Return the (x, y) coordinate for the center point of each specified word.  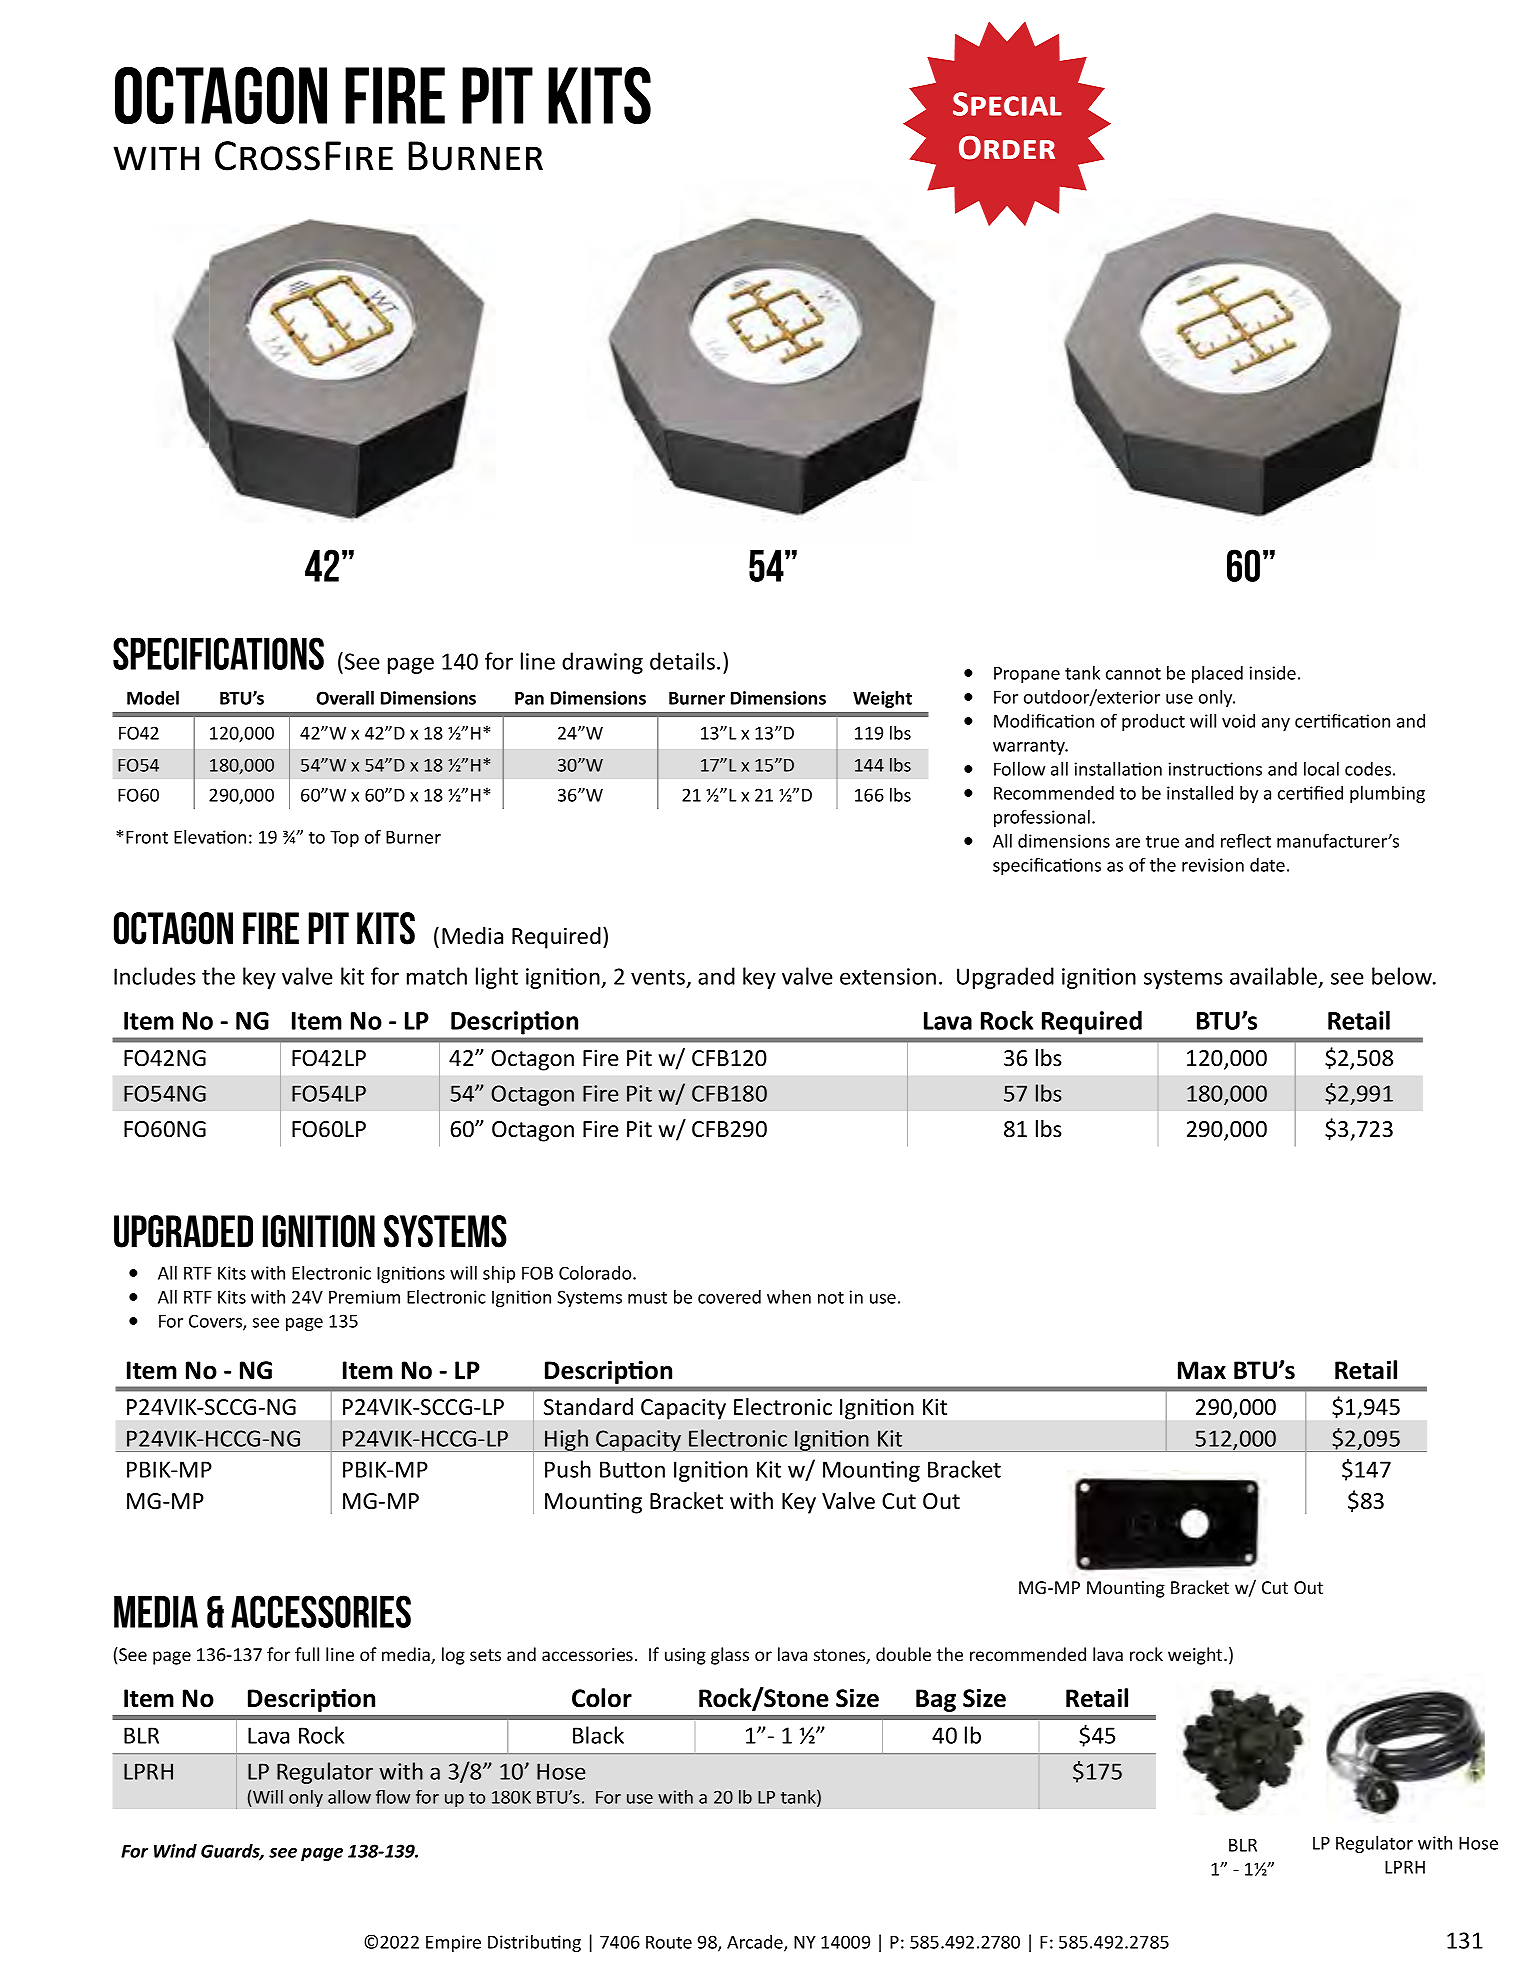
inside (1273, 673)
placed (1217, 674)
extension (888, 976)
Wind (175, 1851)
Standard (588, 1407)
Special (1007, 104)
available (1275, 977)
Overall (345, 698)
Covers (216, 1322)
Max (1202, 1370)
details (682, 661)
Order (1007, 148)
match (437, 976)
